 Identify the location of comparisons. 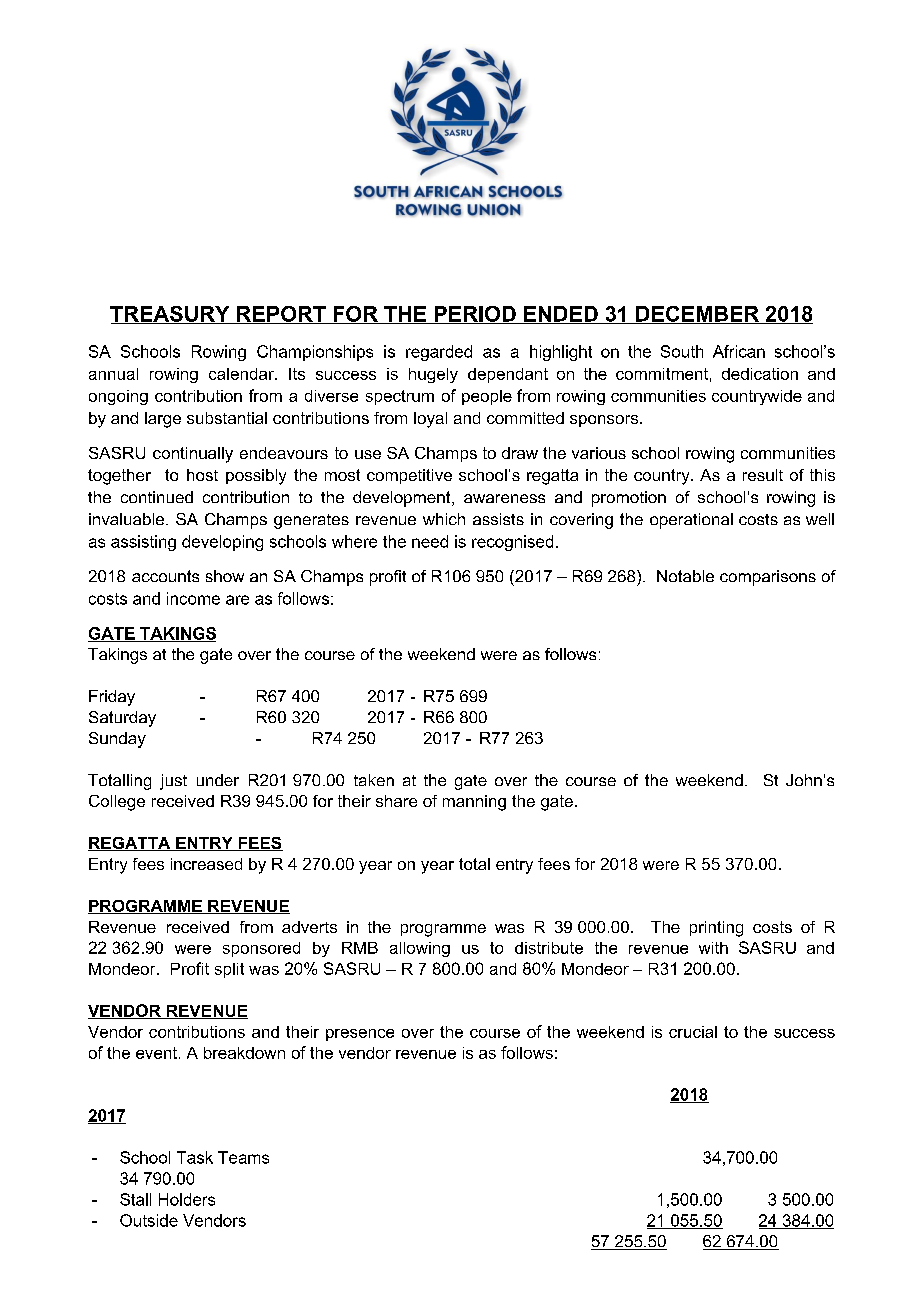
(768, 578).
